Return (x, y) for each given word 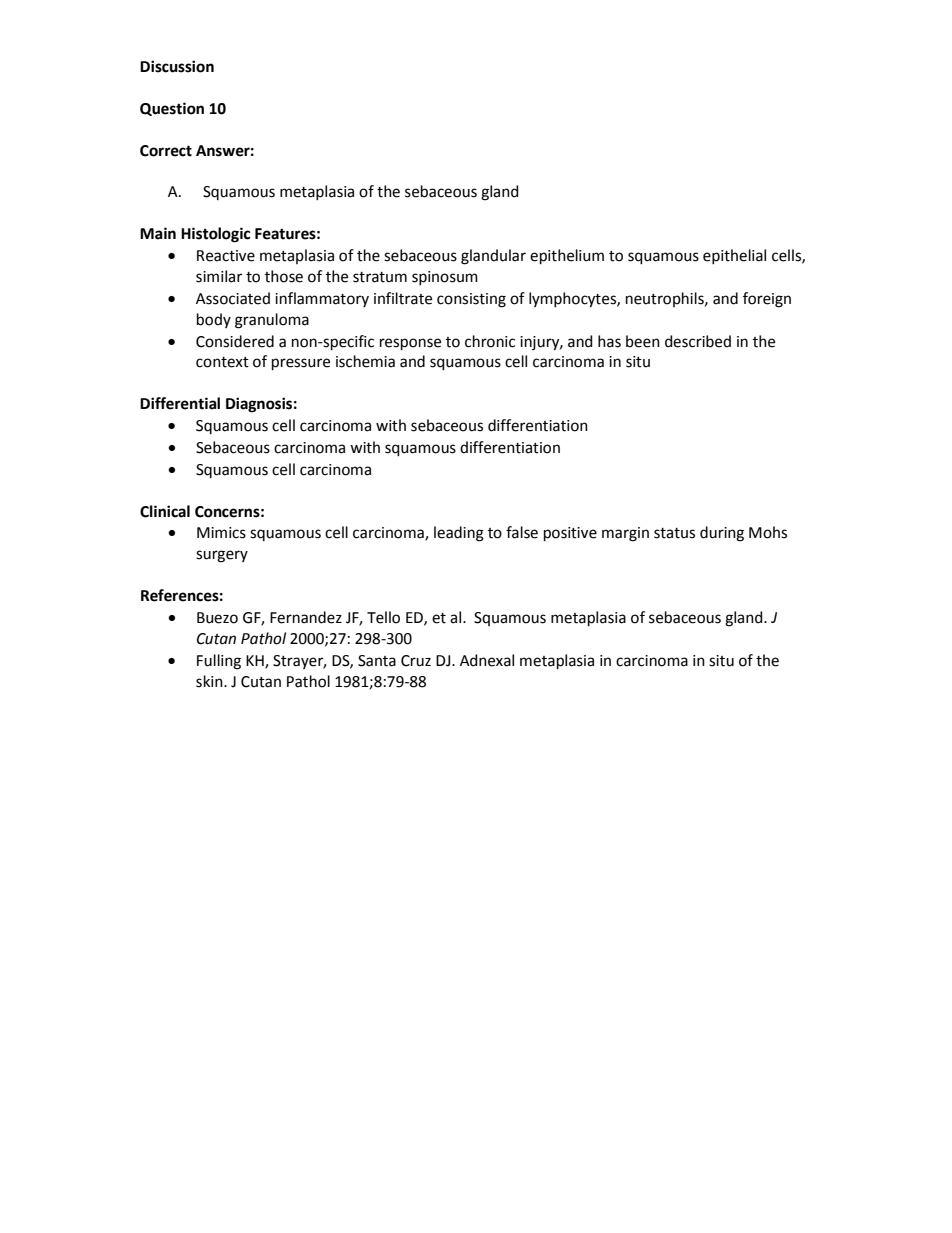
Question (172, 109)
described (698, 341)
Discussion (177, 66)
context (222, 362)
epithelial (734, 256)
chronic (490, 341)
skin (210, 681)
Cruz (416, 661)
